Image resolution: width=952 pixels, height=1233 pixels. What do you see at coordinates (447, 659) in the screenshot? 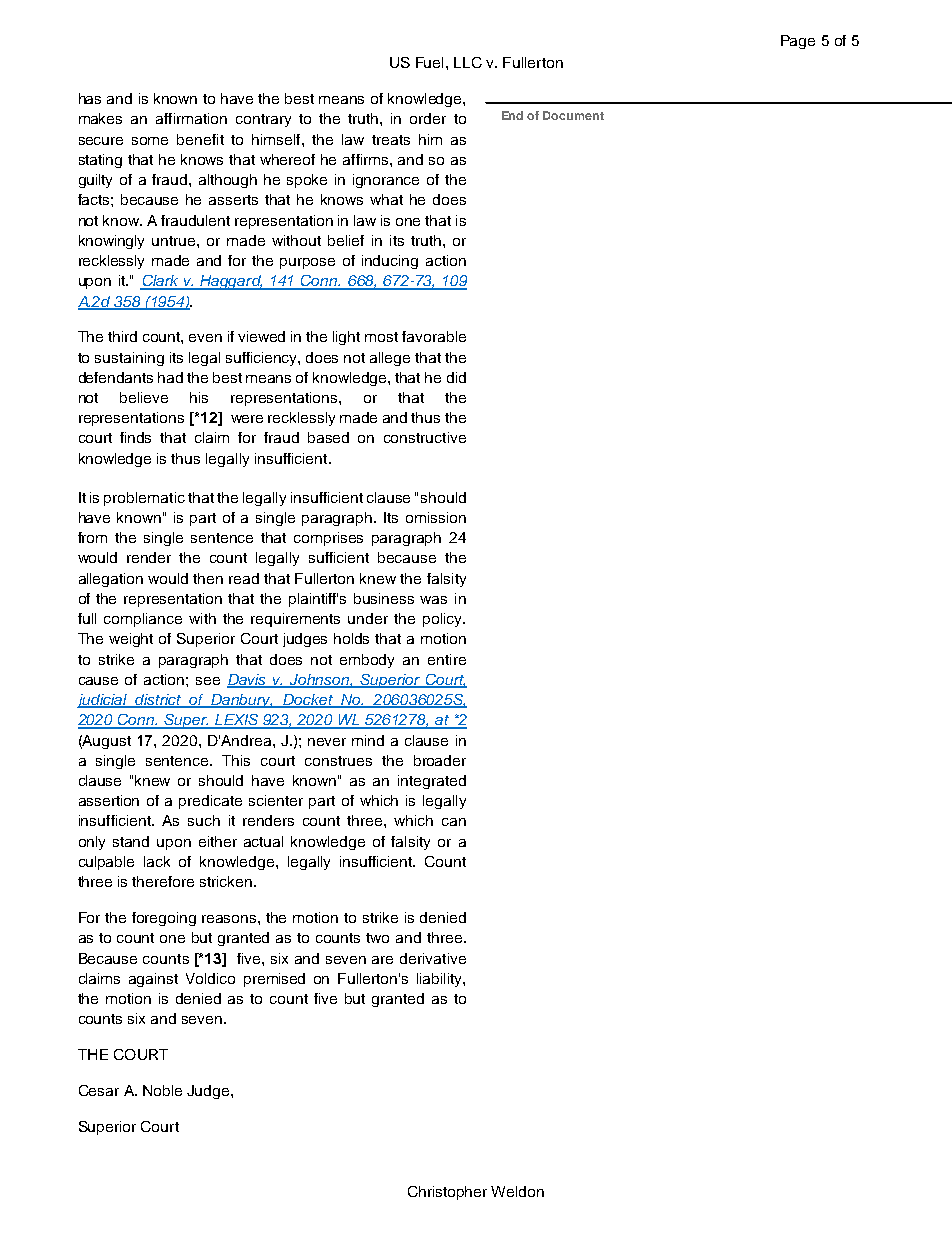
I see `entire` at bounding box center [447, 659].
